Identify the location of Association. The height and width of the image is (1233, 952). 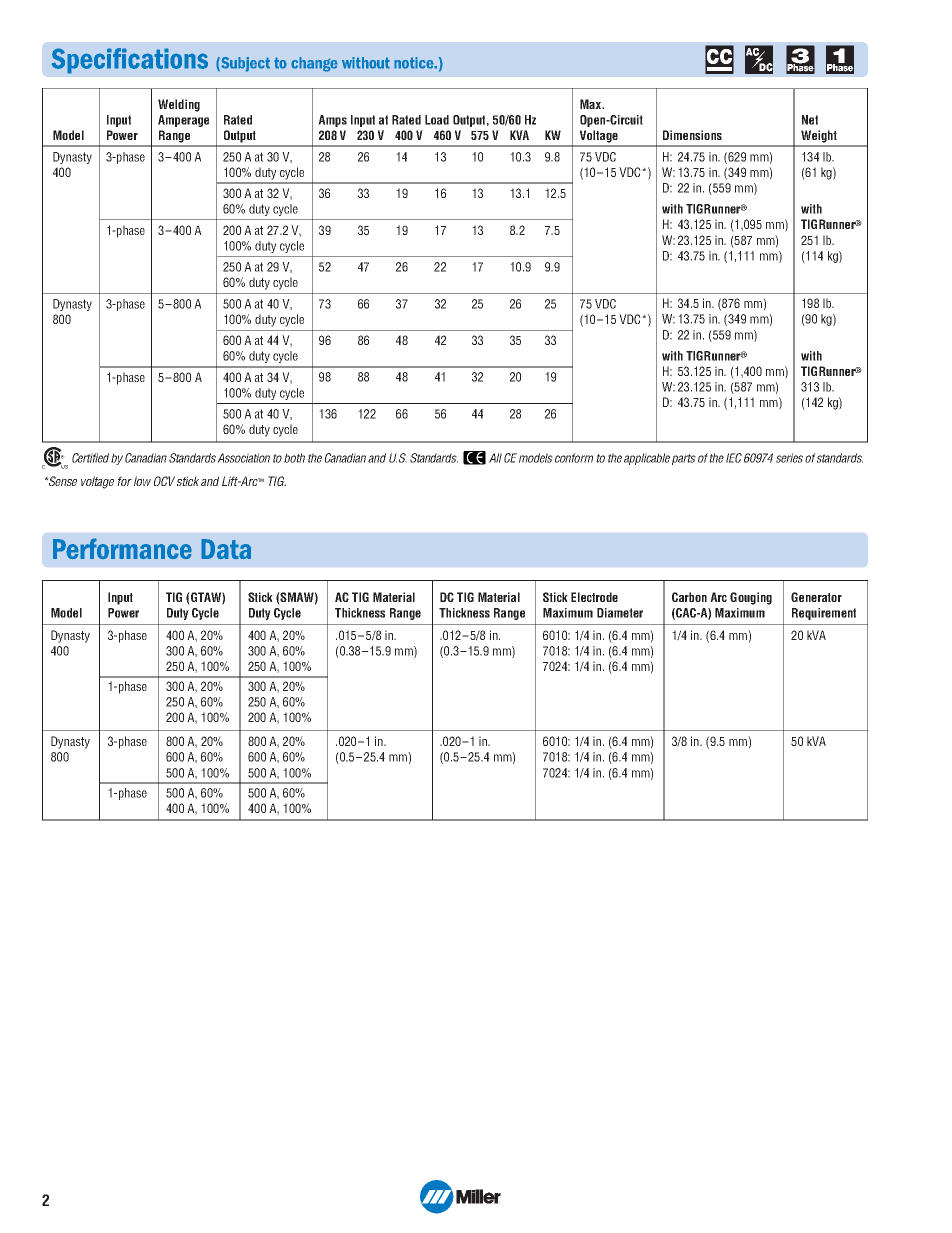
(244, 458).
